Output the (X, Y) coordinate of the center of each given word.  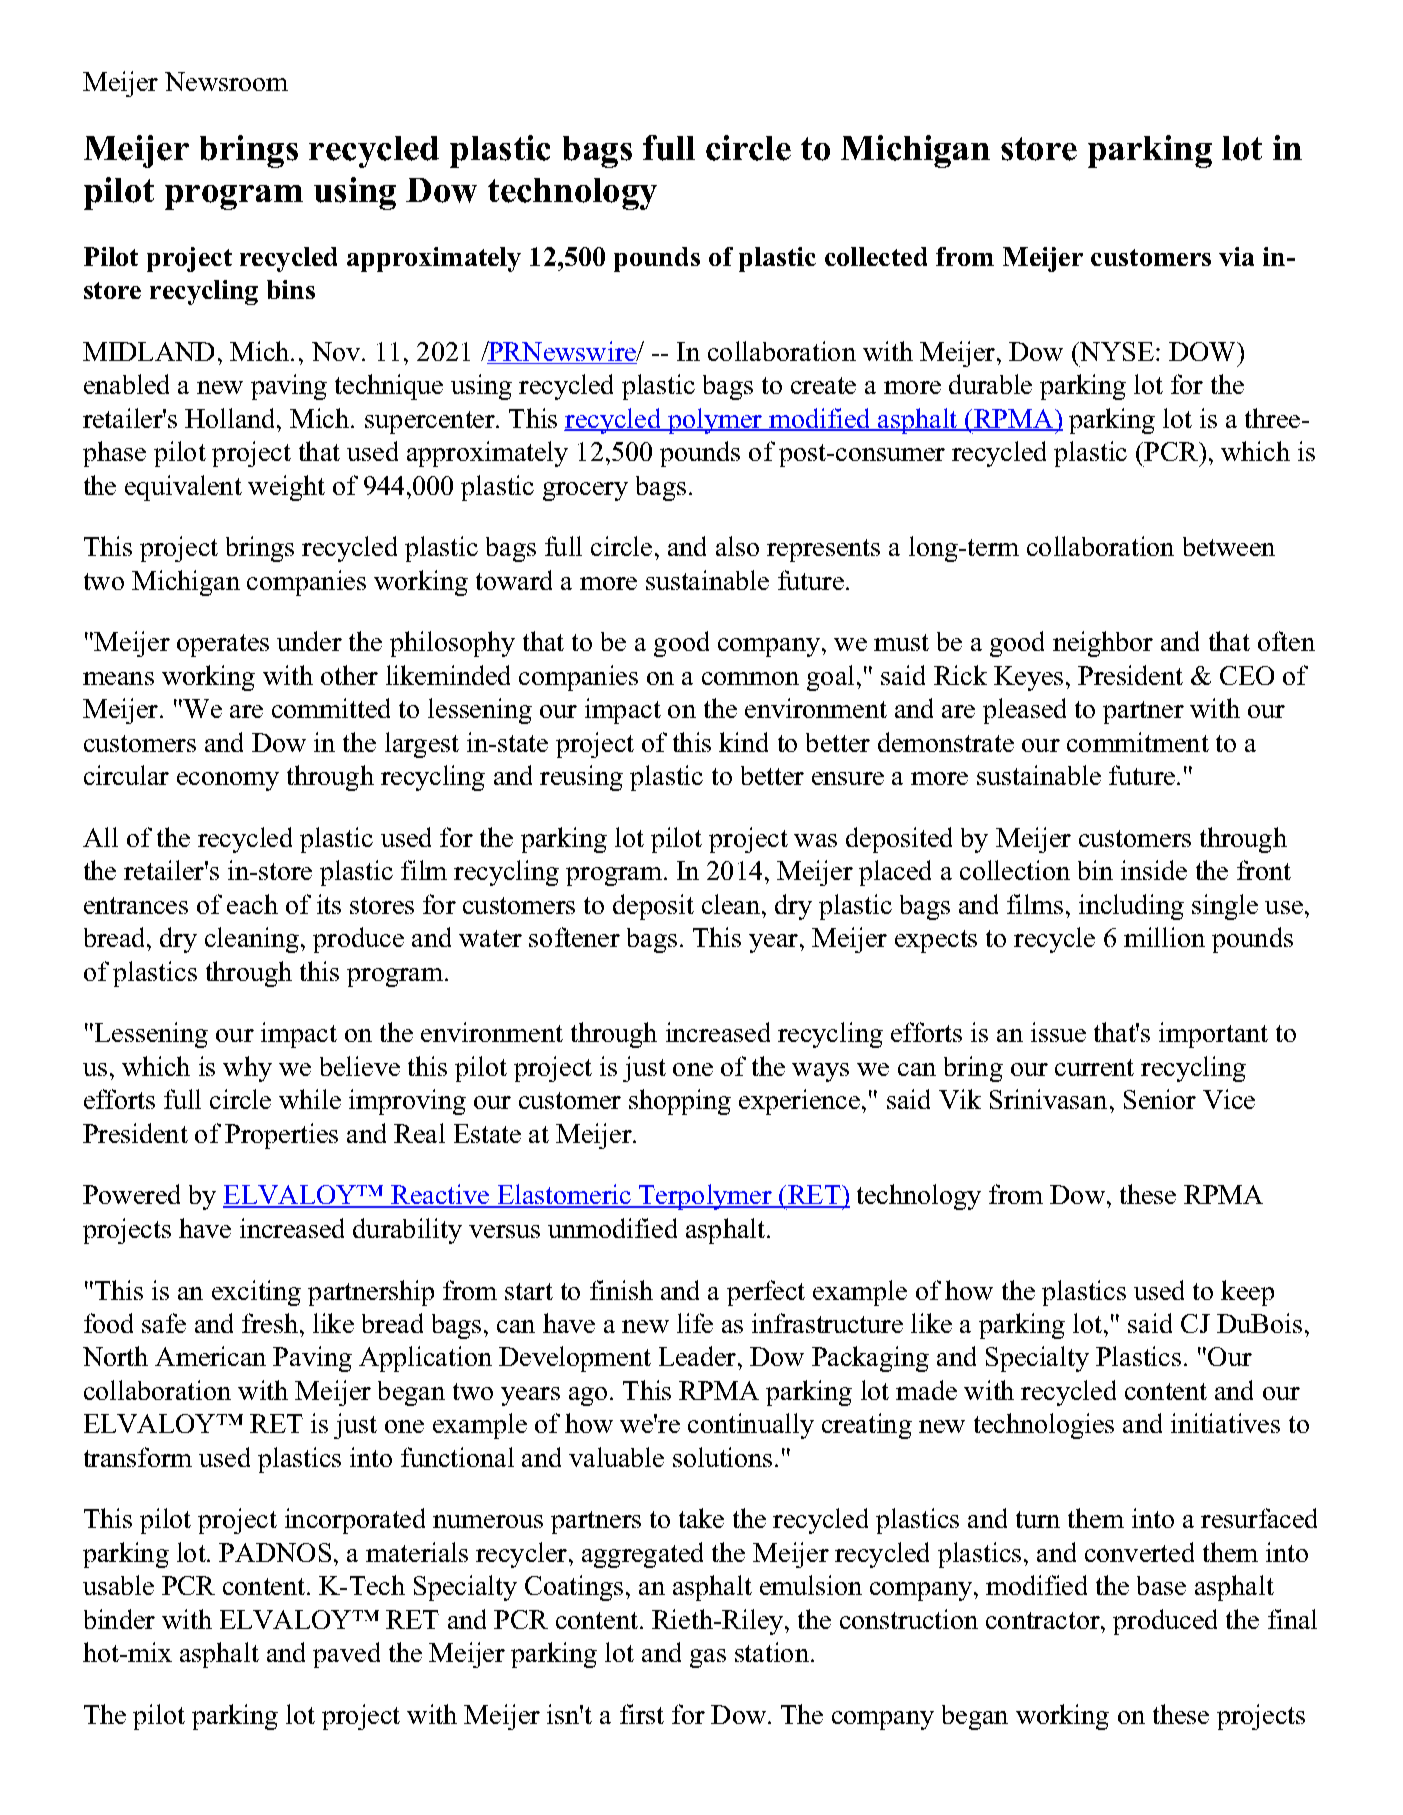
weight (286, 488)
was (815, 840)
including (1131, 907)
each (252, 904)
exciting (256, 1293)
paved (346, 1655)
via (1236, 256)
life (695, 1323)
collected (876, 256)
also (737, 546)
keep (1247, 1293)
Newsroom (226, 81)
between (1229, 546)
